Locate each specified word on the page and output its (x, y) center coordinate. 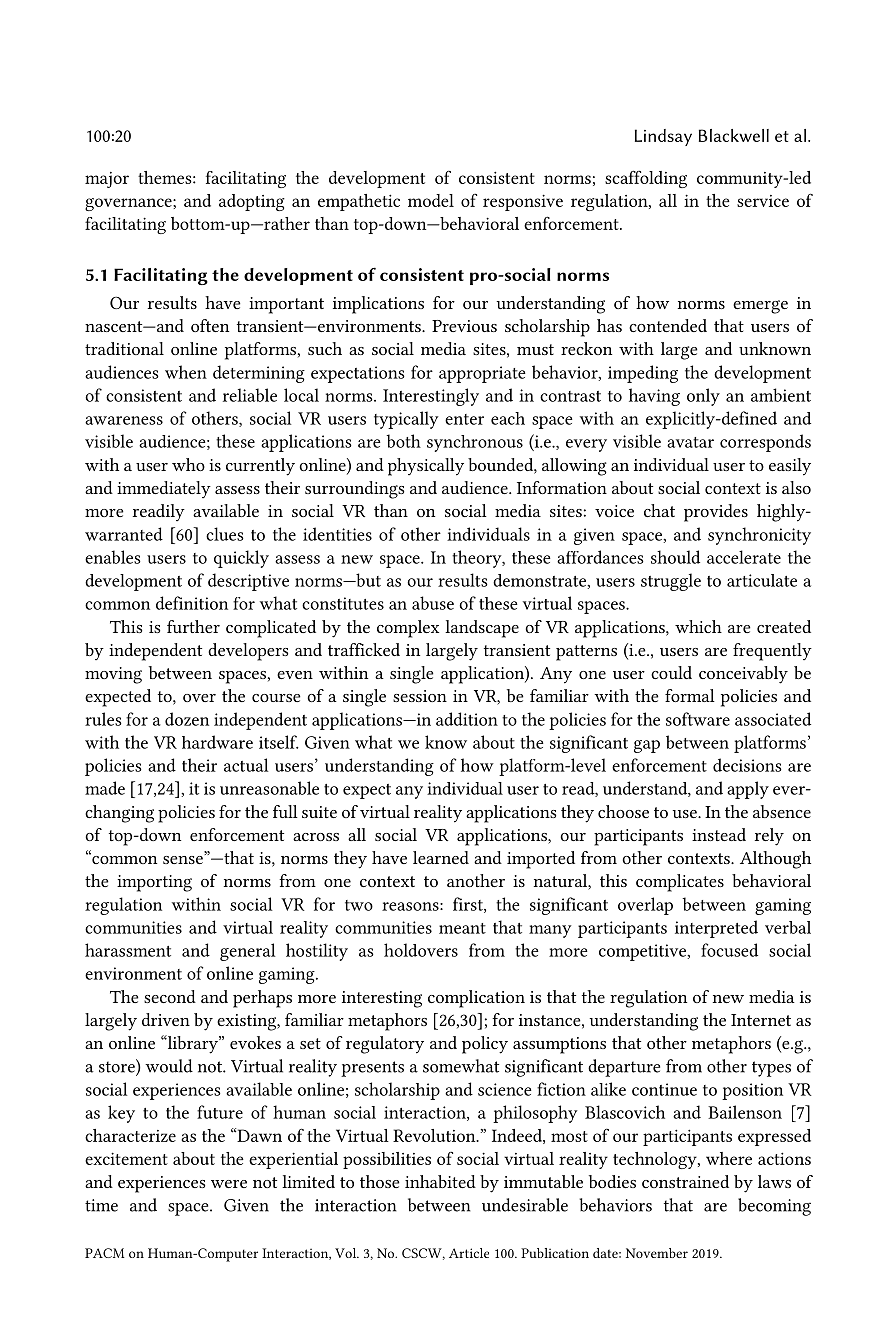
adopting (252, 202)
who (188, 464)
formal (690, 695)
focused (729, 950)
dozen (187, 719)
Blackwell (734, 135)
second (170, 996)
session (420, 696)
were (229, 1184)
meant (462, 928)
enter (464, 419)
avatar (690, 442)
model (431, 200)
